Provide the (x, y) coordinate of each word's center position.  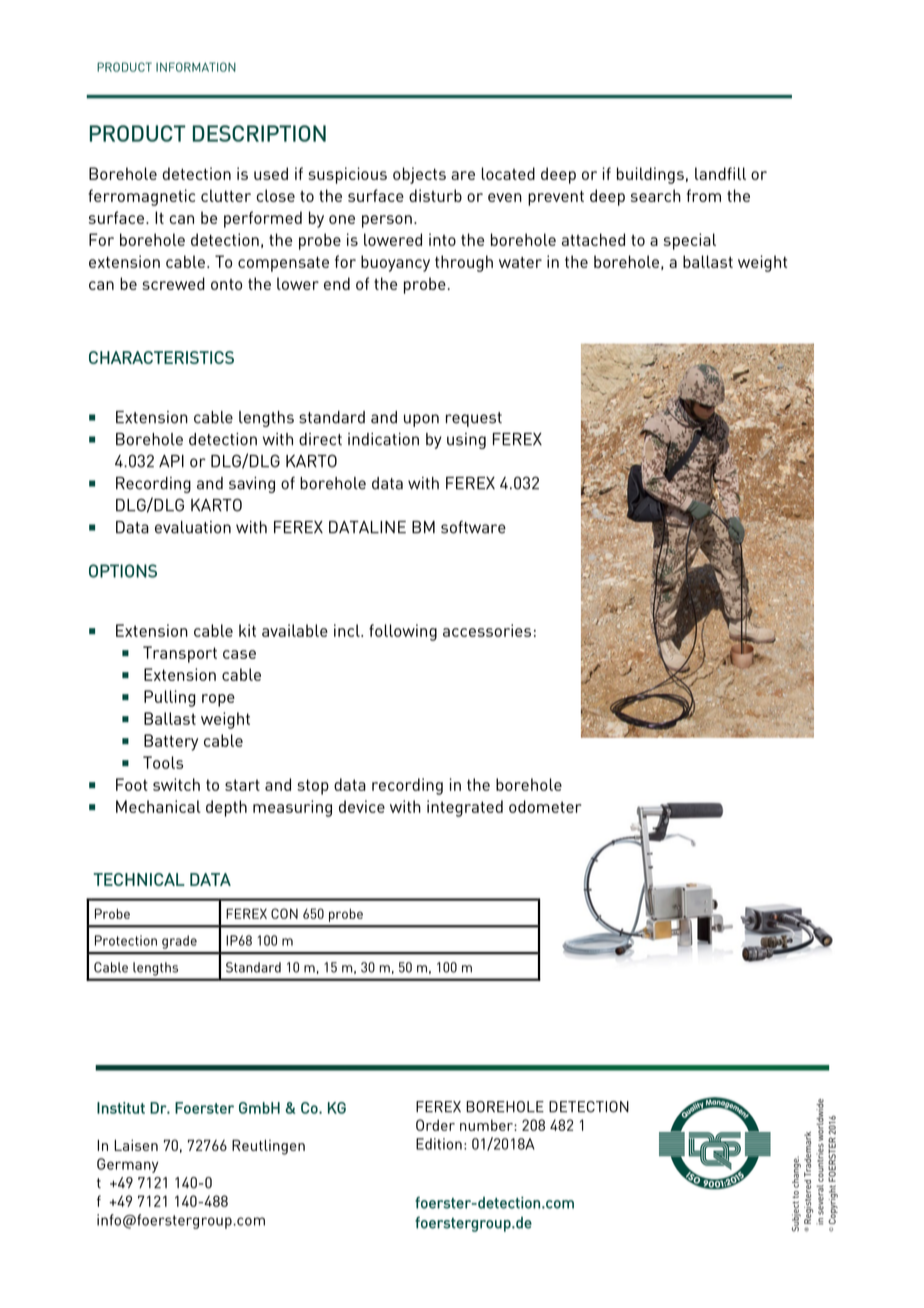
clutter (226, 195)
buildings (650, 175)
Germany (127, 1165)
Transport (180, 654)
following (403, 632)
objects (419, 175)
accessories (487, 630)
